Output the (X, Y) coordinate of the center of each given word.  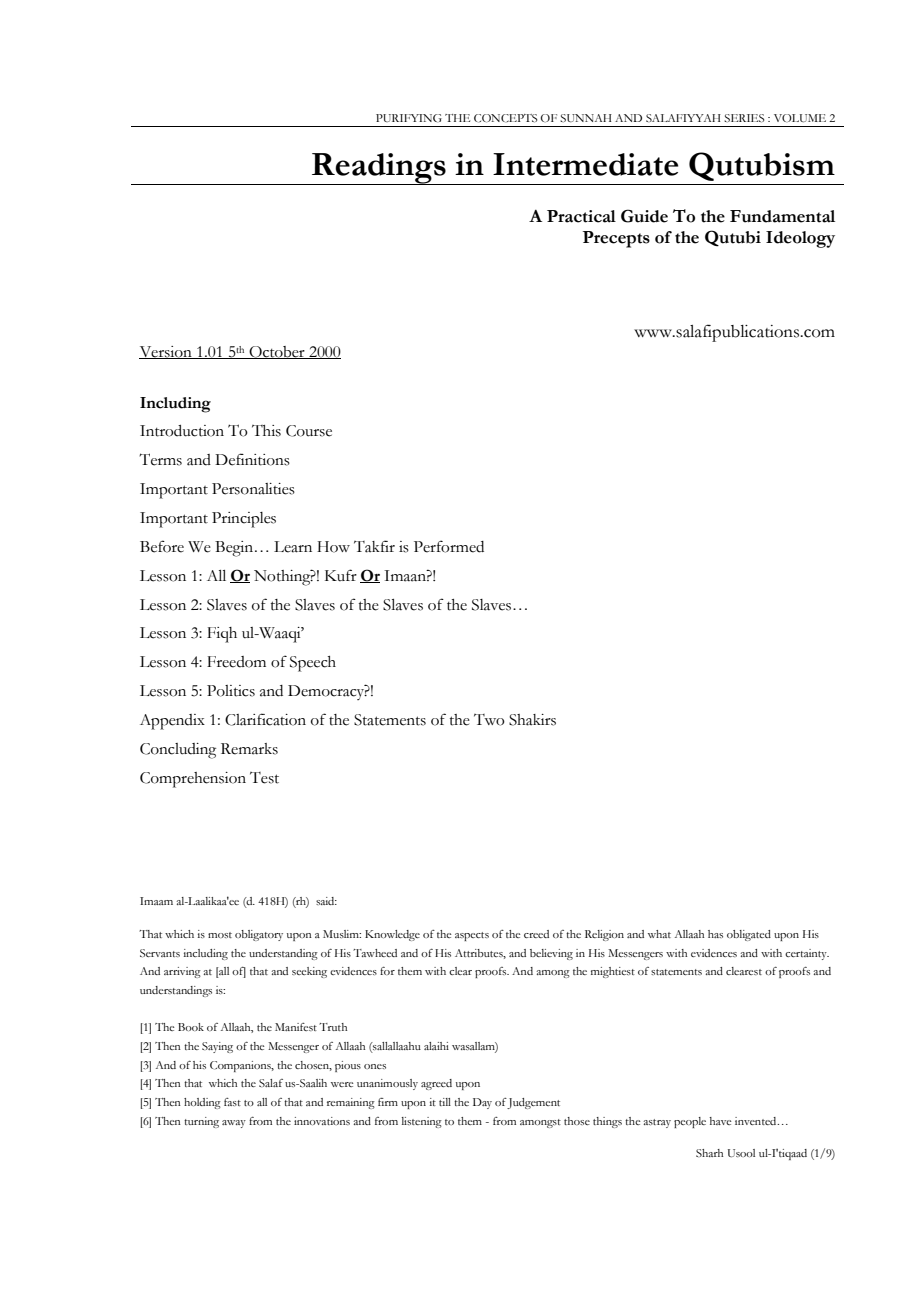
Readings (379, 169)
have (720, 1121)
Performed (449, 546)
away (234, 1124)
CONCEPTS (505, 118)
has (715, 934)
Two (489, 720)
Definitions (252, 459)
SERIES (744, 118)
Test (264, 778)
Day (482, 1103)
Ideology (800, 239)
